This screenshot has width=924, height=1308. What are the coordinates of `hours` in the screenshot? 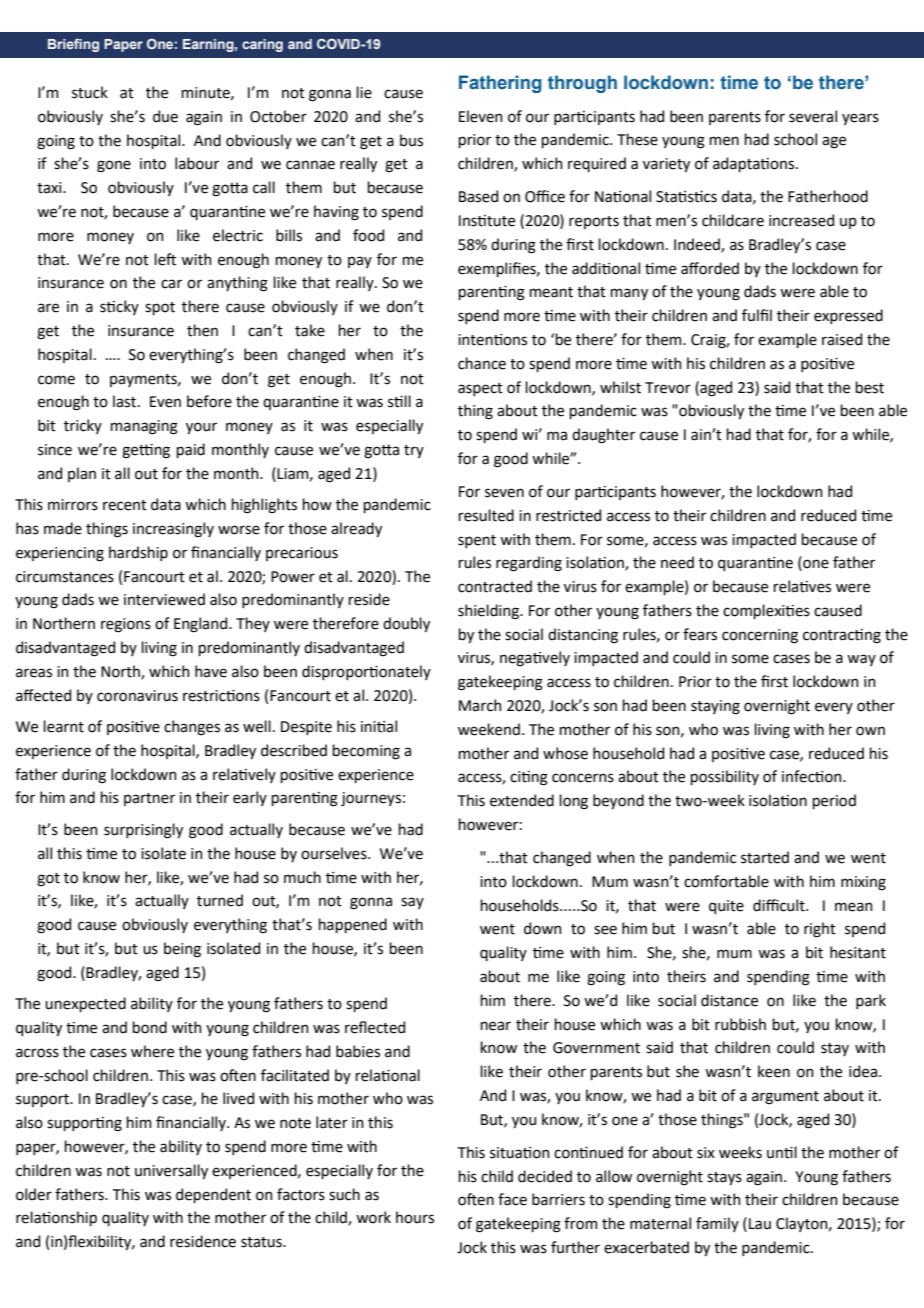 It's located at (415, 1217).
